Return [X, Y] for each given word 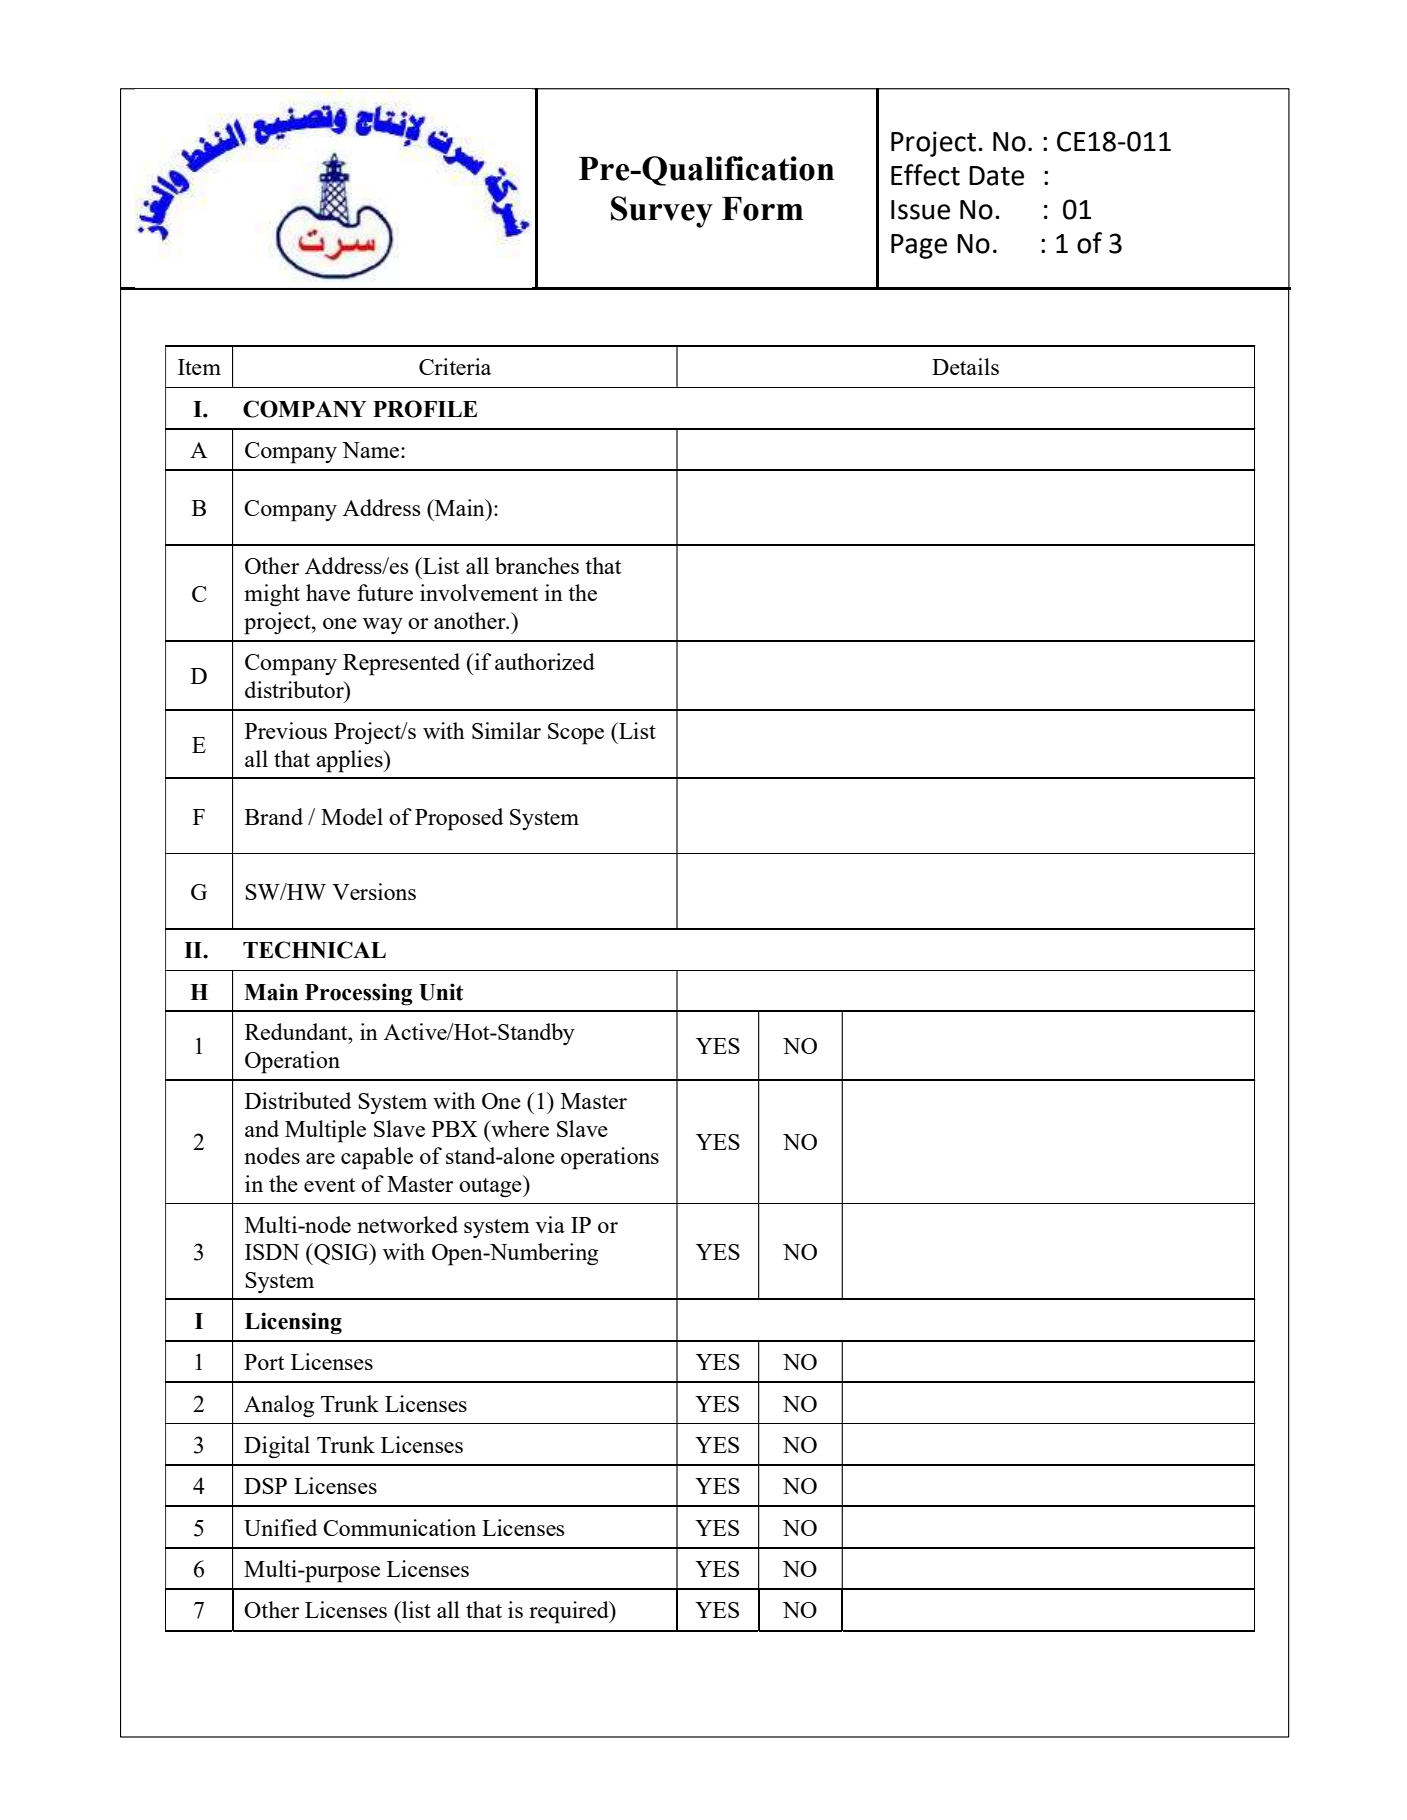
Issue [920, 210]
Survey [662, 212]
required [570, 1612]
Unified [280, 1527]
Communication [399, 1527]
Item [199, 367]
